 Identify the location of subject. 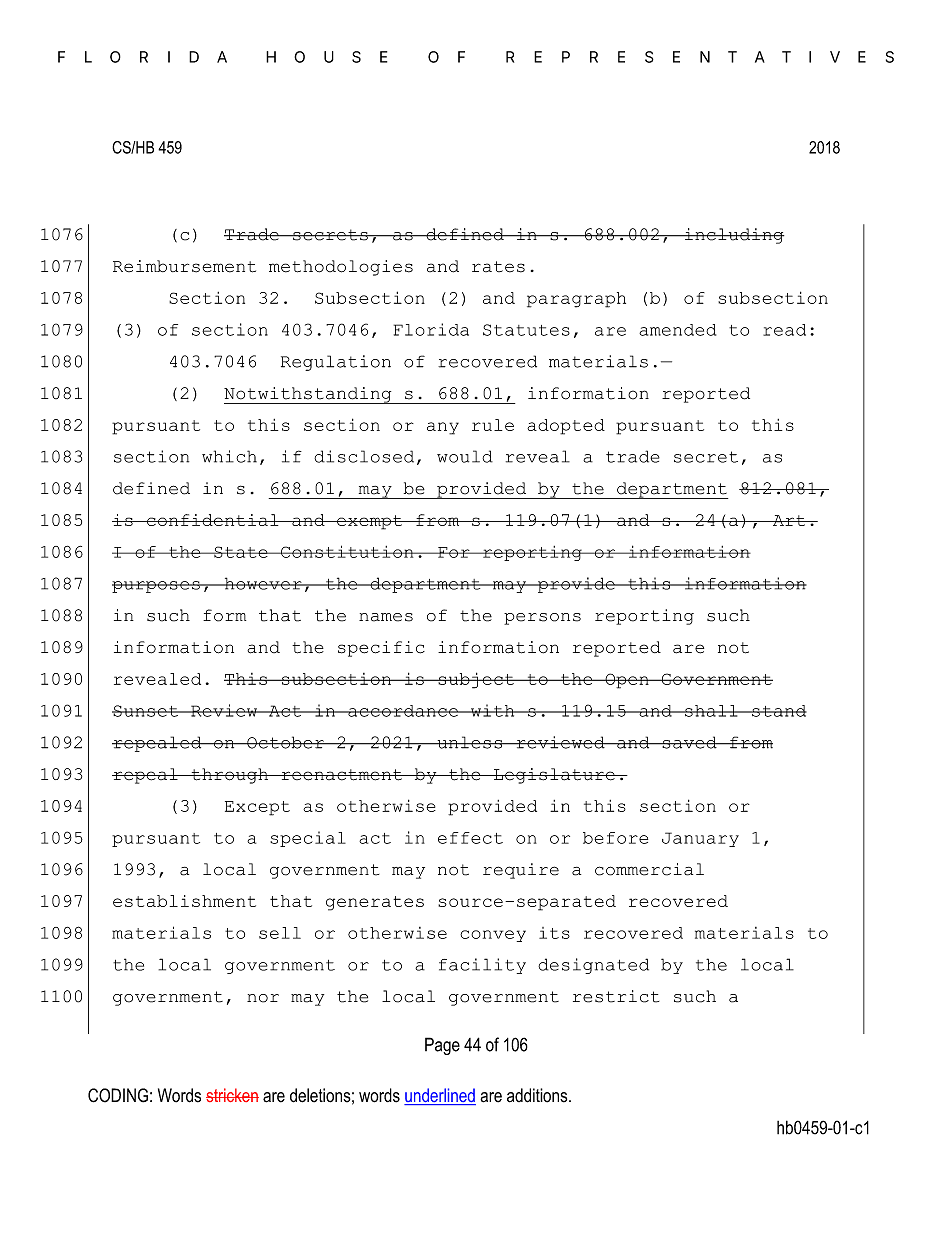
(476, 680).
